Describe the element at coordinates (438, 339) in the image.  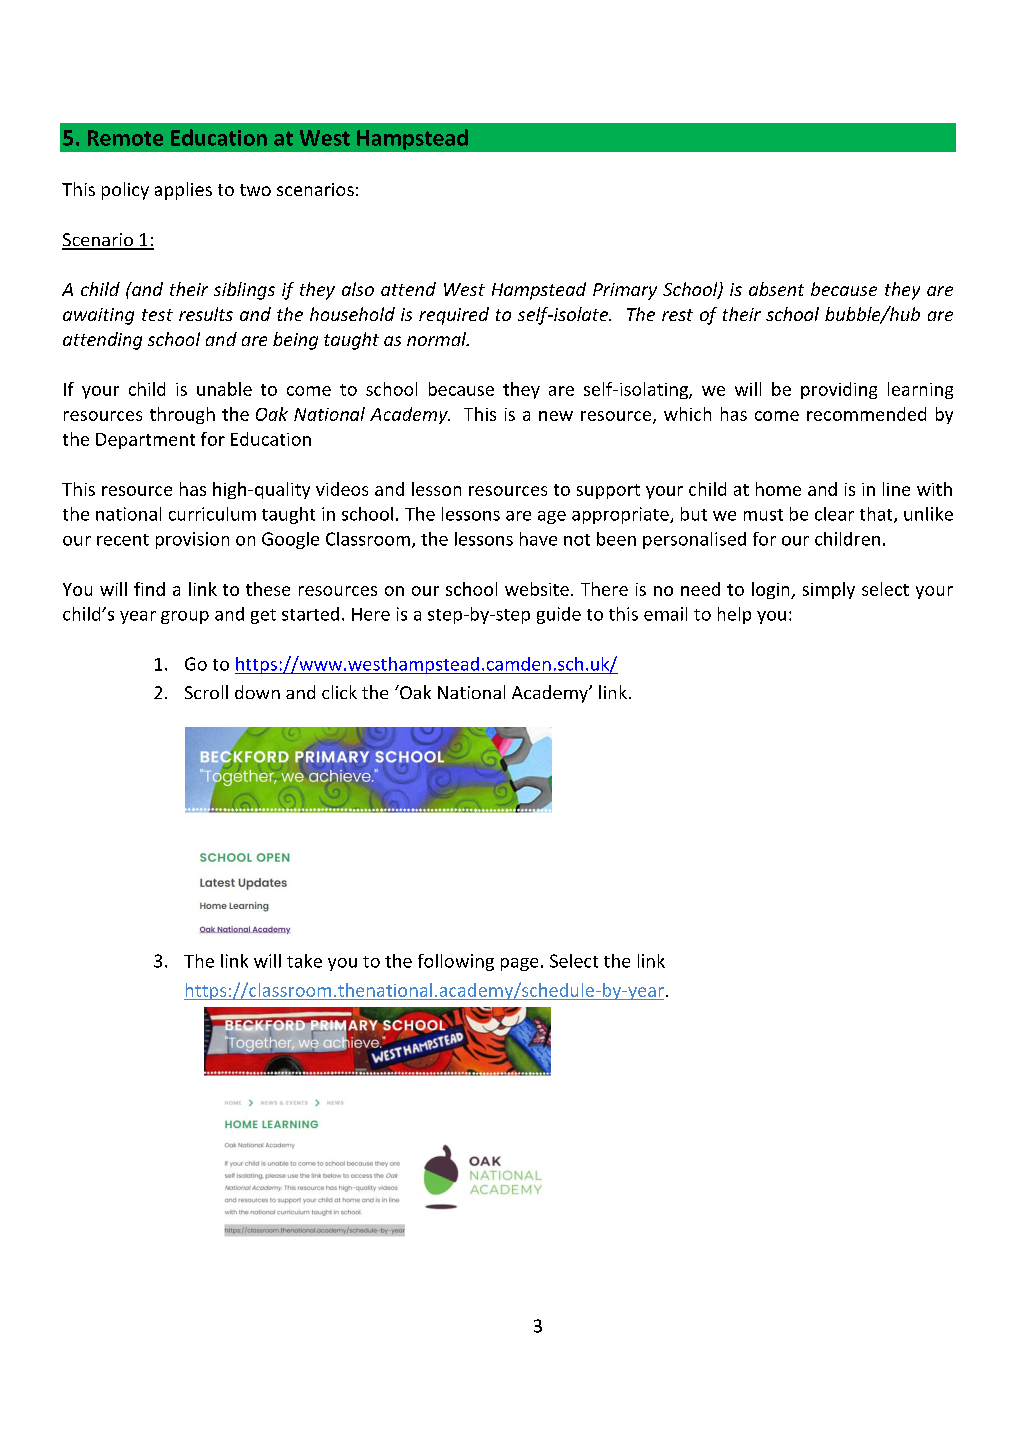
I see `normal` at that location.
